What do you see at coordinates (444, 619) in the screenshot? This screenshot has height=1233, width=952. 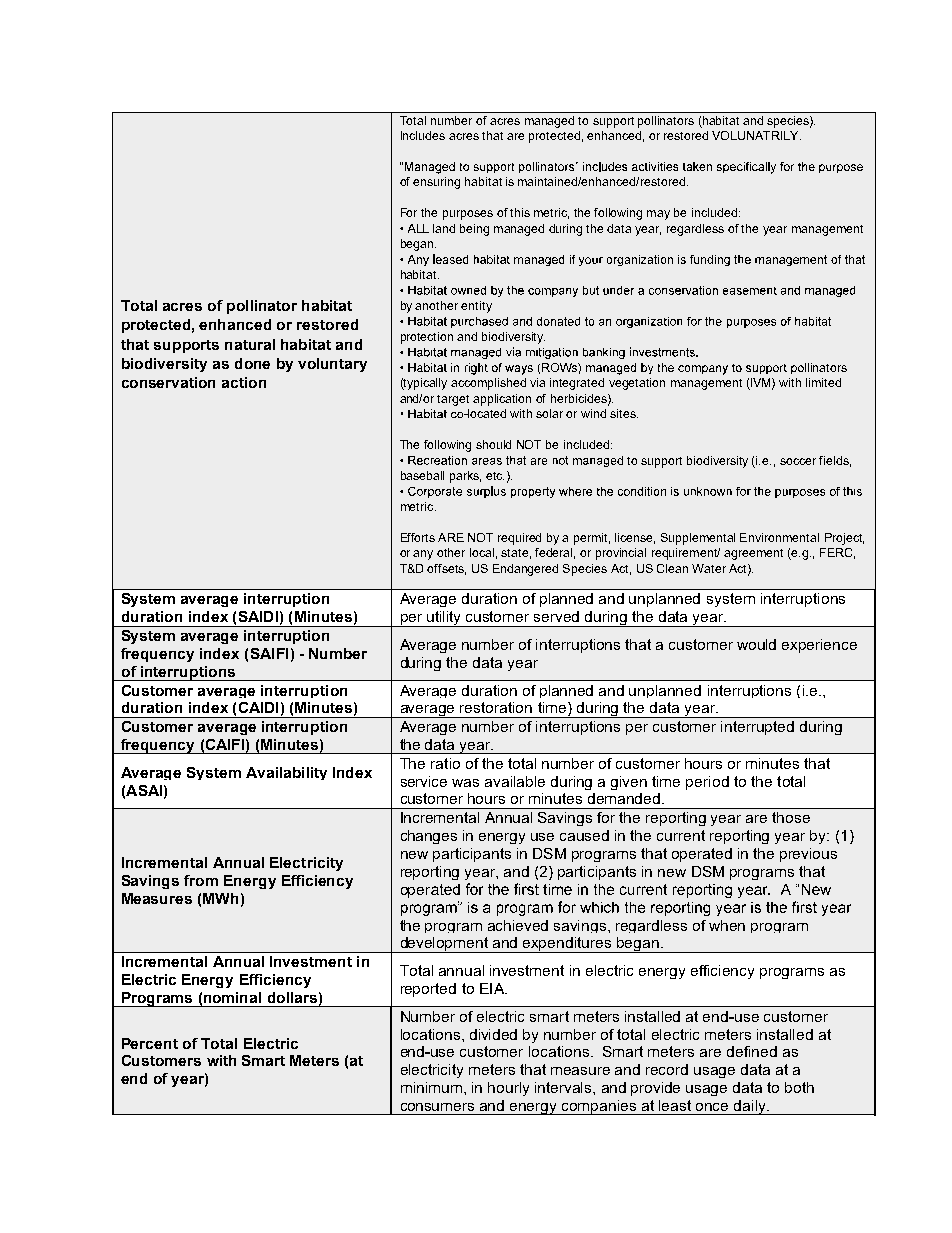 I see `utility` at bounding box center [444, 619].
